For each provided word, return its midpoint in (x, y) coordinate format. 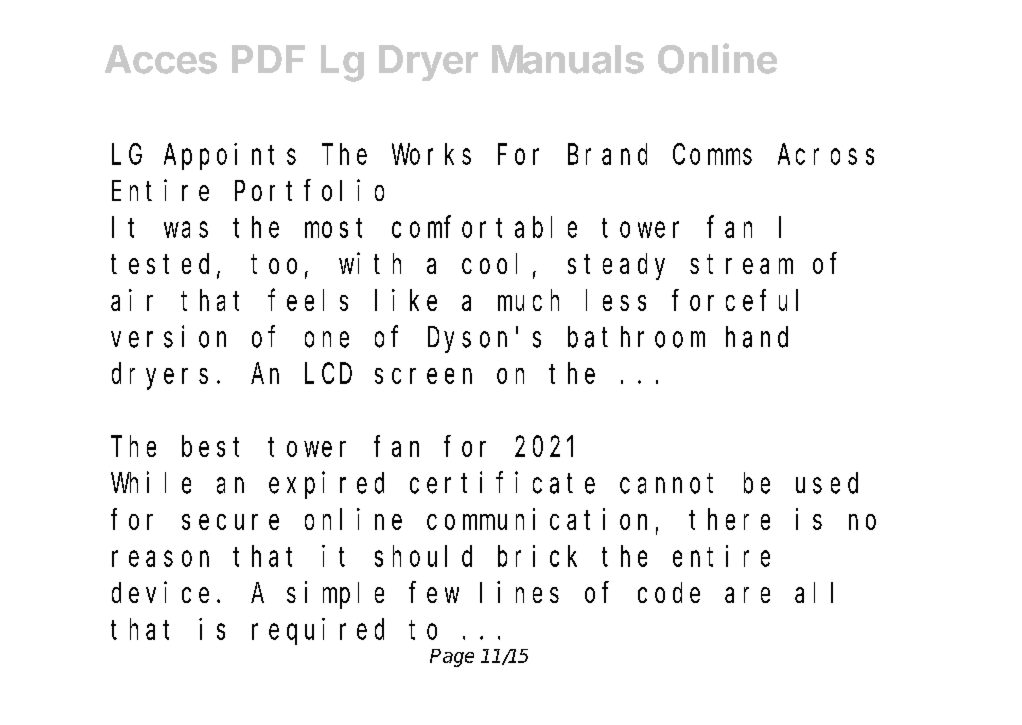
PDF (268, 59)
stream (741, 264)
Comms (712, 155)
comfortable (484, 227)
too (274, 264)
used (827, 483)
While (151, 483)
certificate (502, 483)
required (318, 631)
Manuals (568, 59)
